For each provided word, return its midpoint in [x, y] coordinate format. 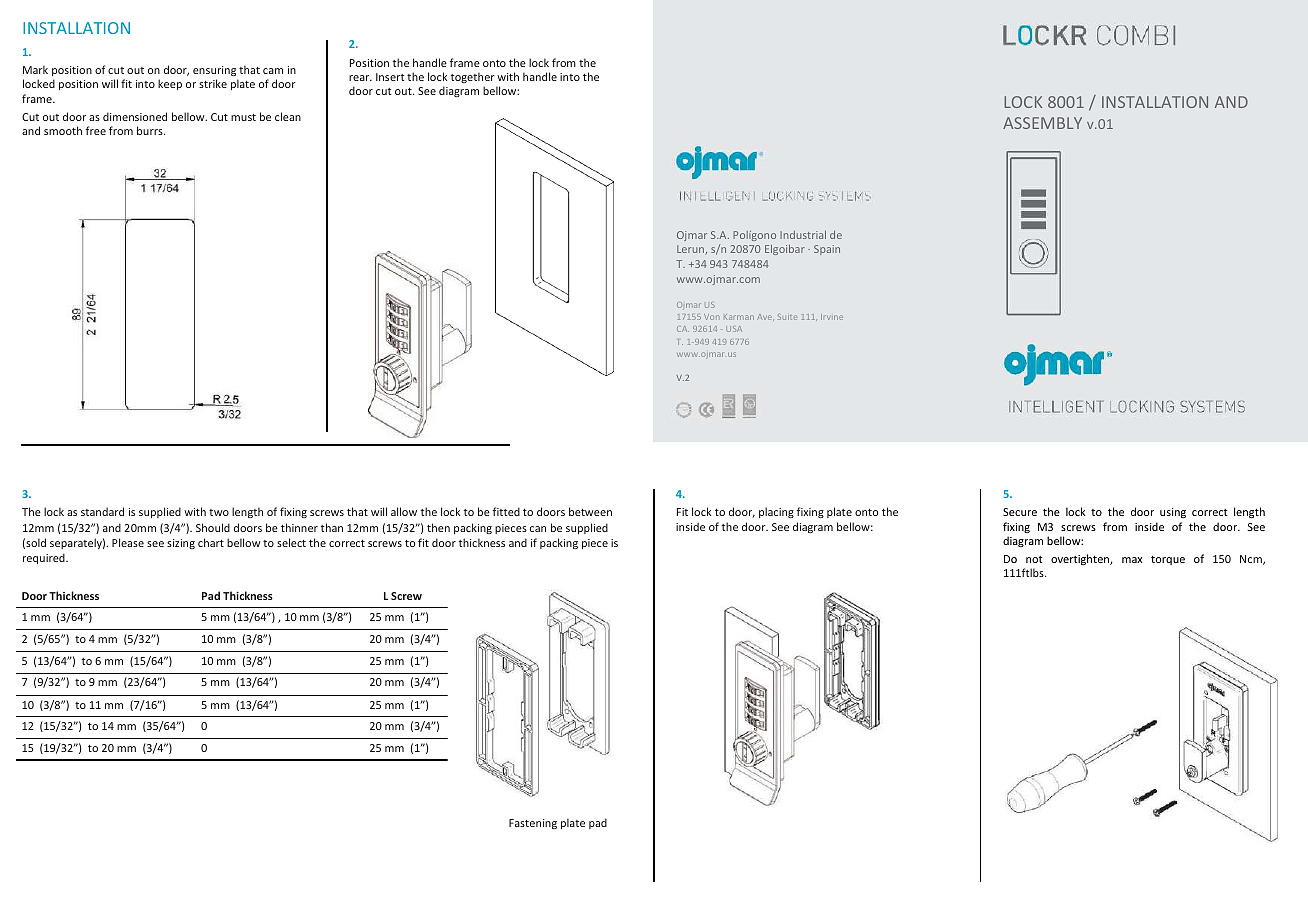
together [473, 77]
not [1034, 559]
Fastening [533, 824]
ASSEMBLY [1042, 123]
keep [170, 84]
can [538, 529]
